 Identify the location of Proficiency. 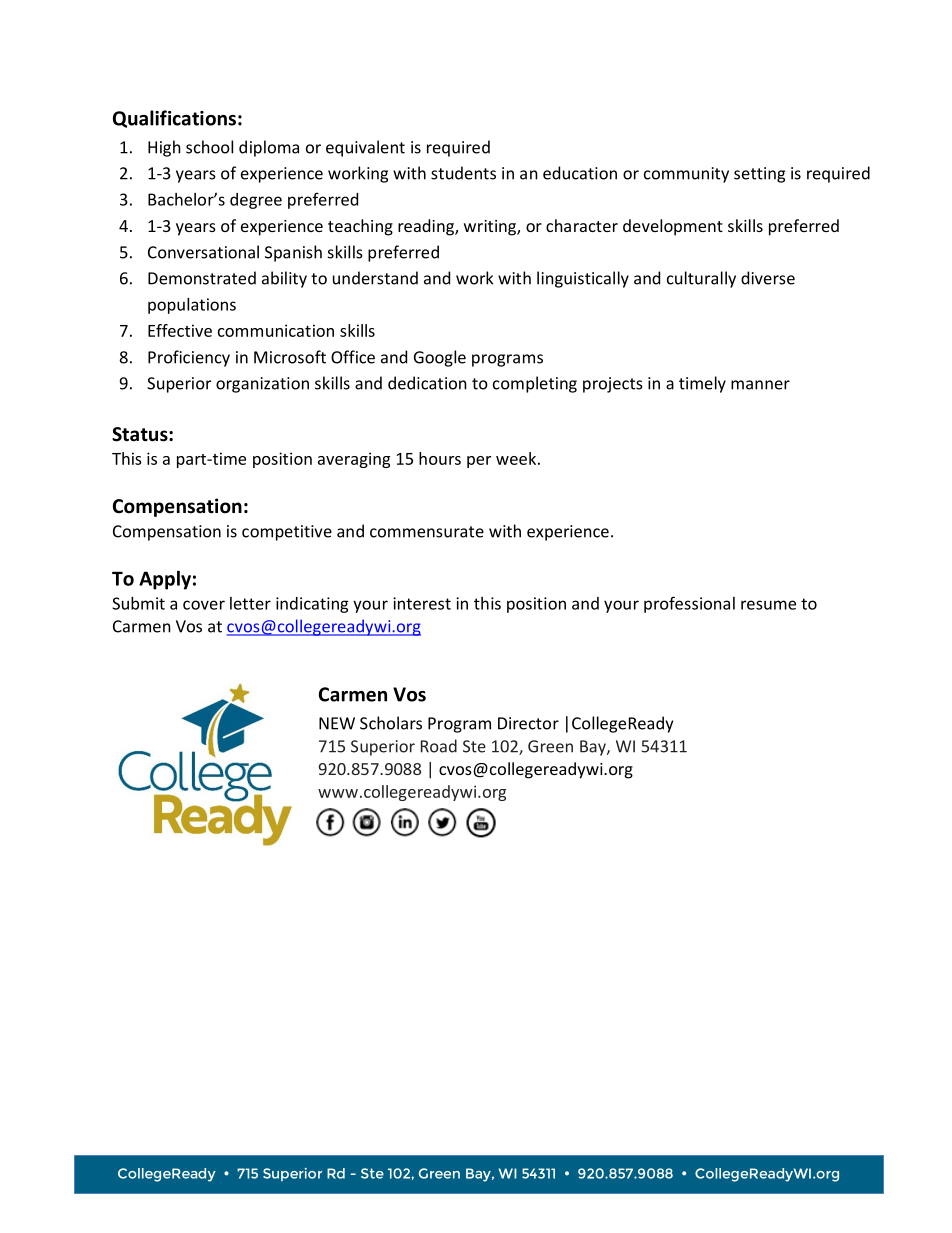
(189, 358).
